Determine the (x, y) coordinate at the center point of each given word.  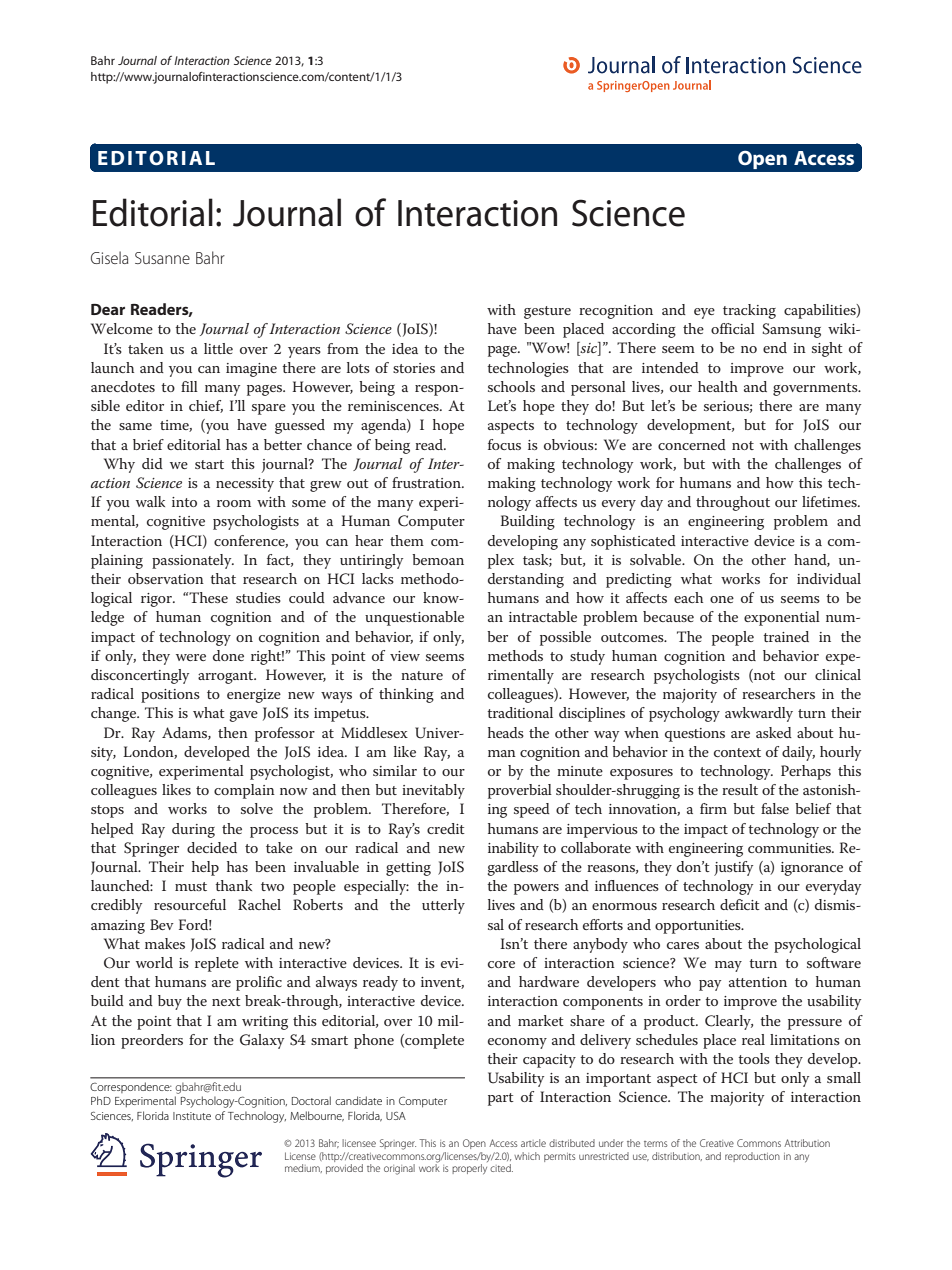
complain (244, 791)
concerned (692, 444)
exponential (782, 618)
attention (758, 982)
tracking (749, 311)
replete (217, 964)
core (501, 964)
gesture (547, 312)
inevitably (433, 791)
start (209, 464)
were (191, 657)
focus (504, 444)
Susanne (162, 258)
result (740, 789)
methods (515, 655)
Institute (192, 1116)
